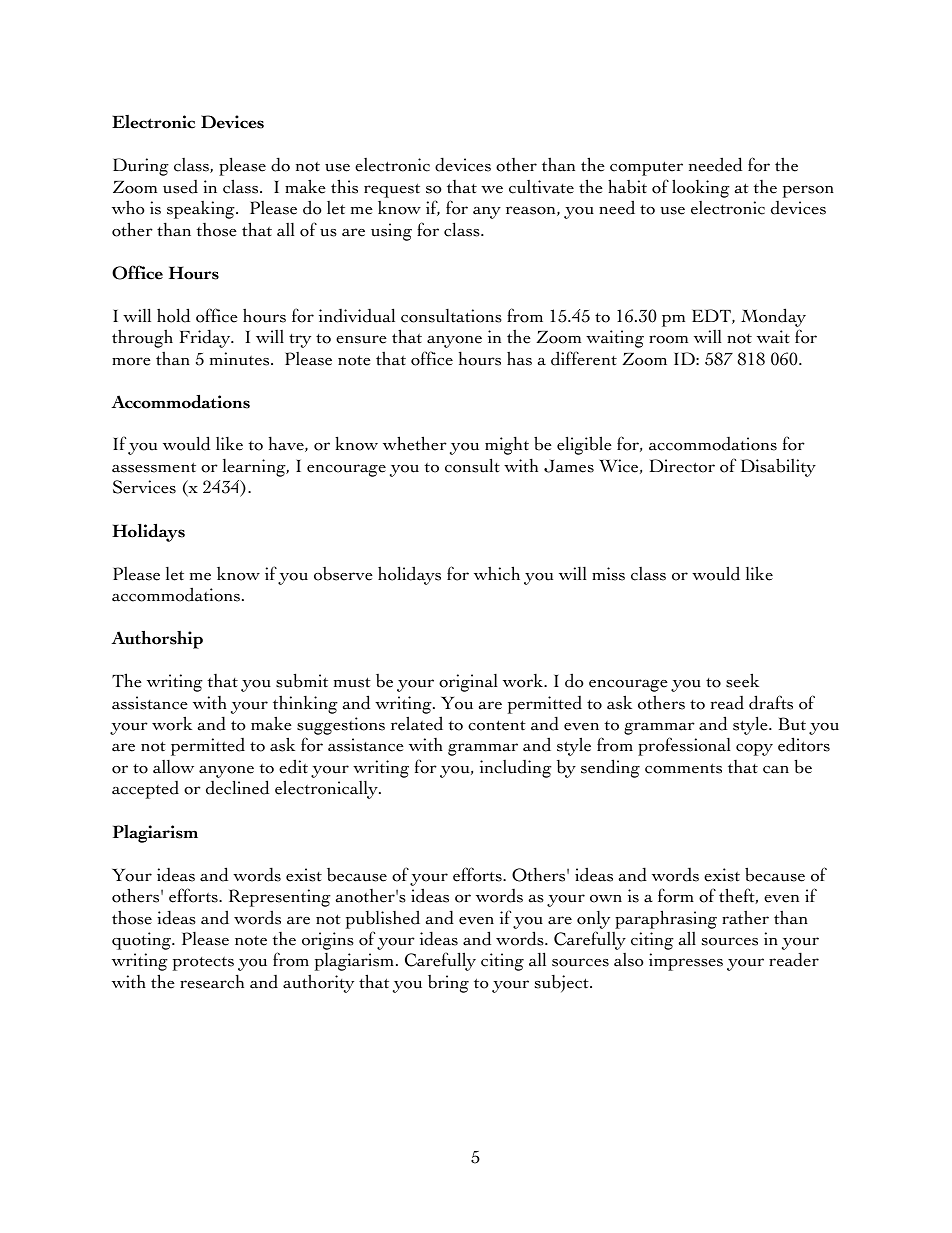 This document has width=952, height=1233. What do you see at coordinates (448, 984) in the document?
I see `bring` at bounding box center [448, 984].
